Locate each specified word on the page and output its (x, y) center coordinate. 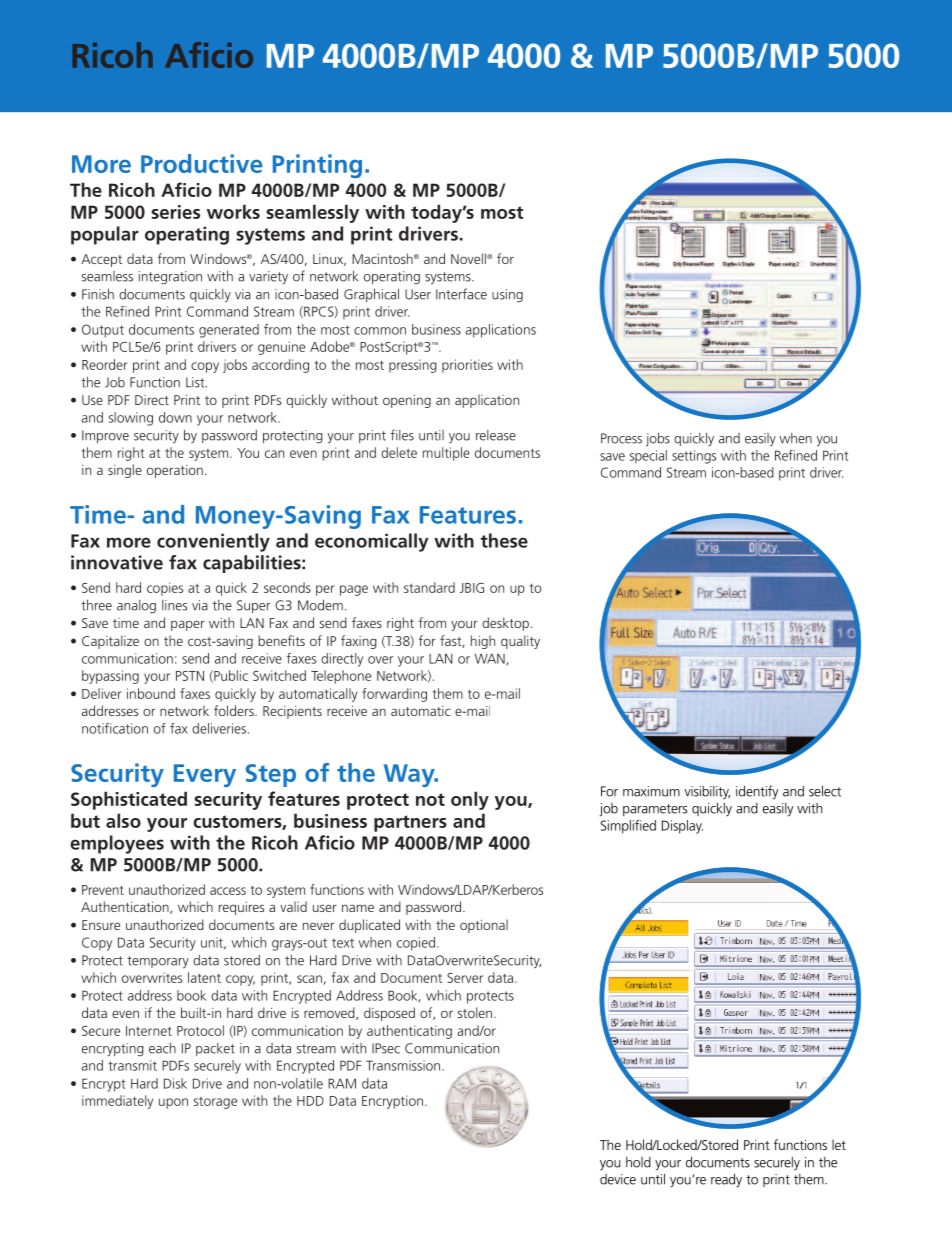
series (175, 212)
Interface (461, 294)
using (507, 295)
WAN (491, 659)
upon (173, 1103)
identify (757, 792)
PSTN (190, 676)
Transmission (403, 1065)
